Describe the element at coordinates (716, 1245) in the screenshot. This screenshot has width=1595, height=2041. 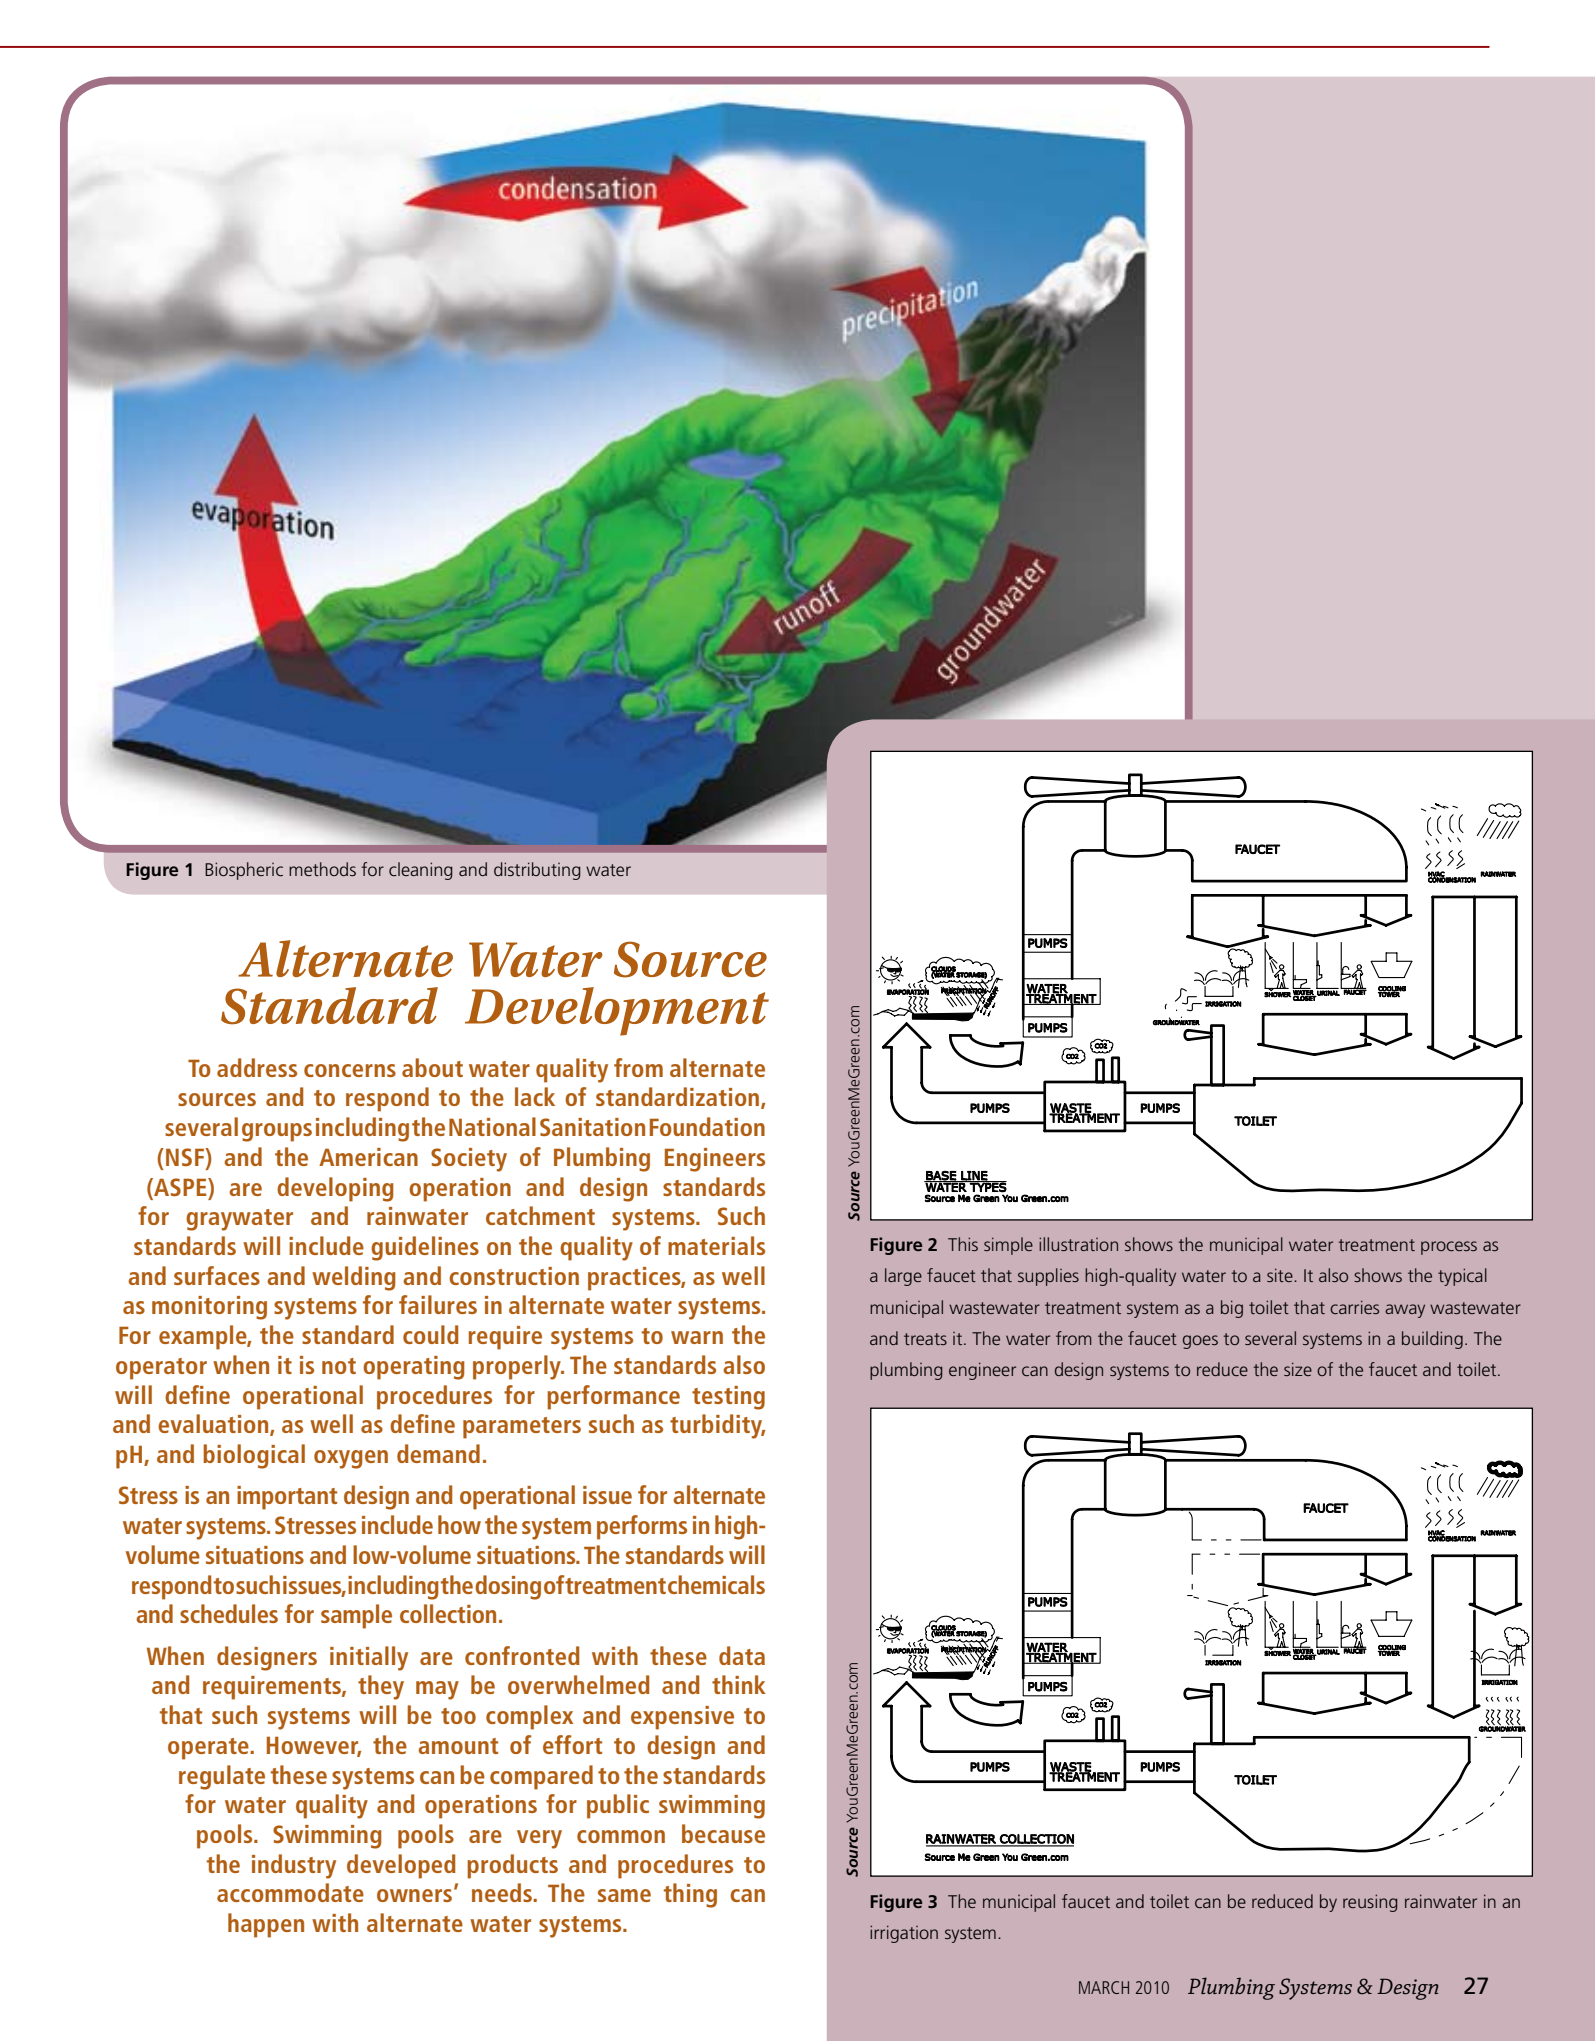
I see `materials` at that location.
